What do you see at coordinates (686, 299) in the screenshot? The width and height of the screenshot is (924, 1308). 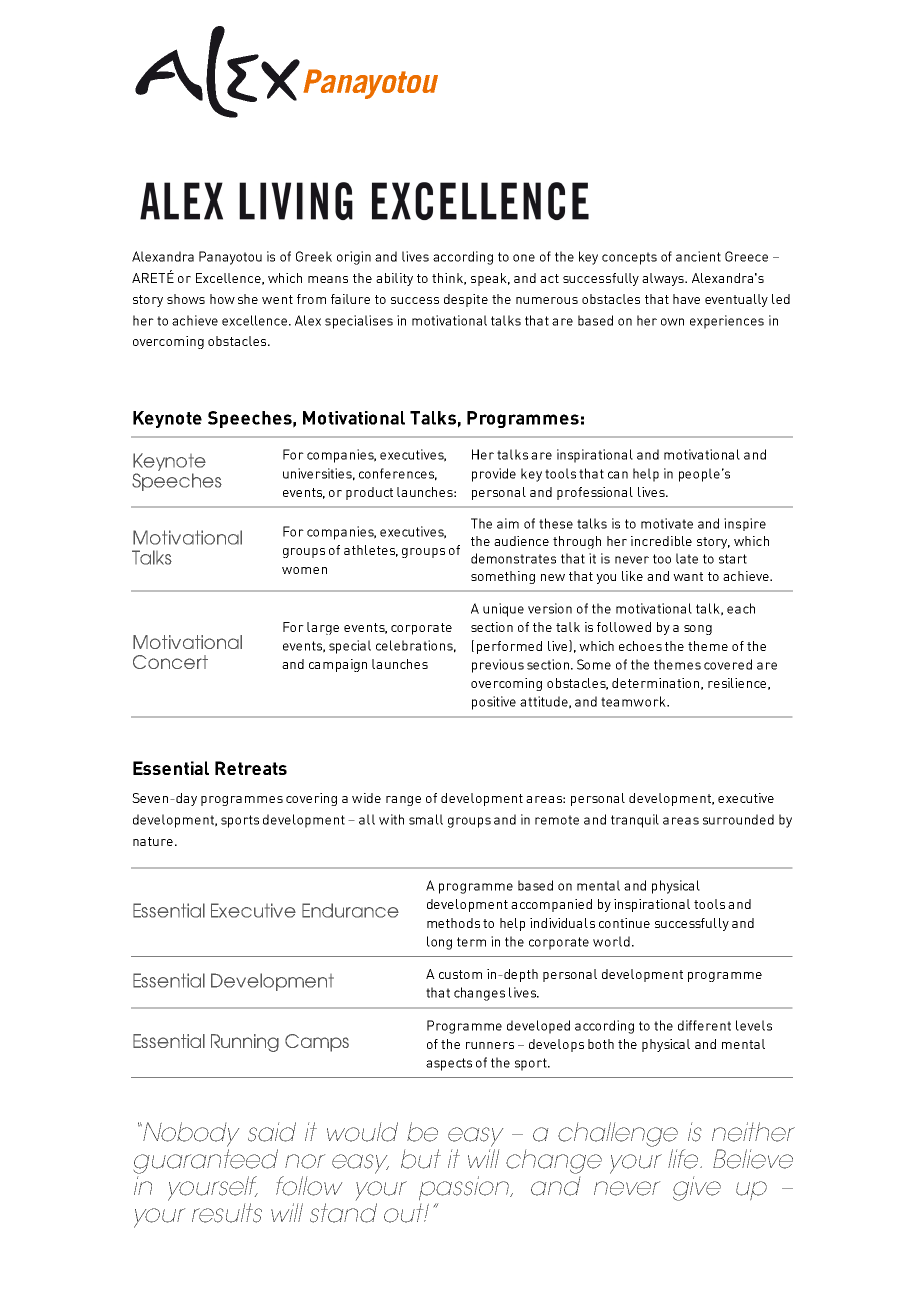 I see `have` at bounding box center [686, 299].
